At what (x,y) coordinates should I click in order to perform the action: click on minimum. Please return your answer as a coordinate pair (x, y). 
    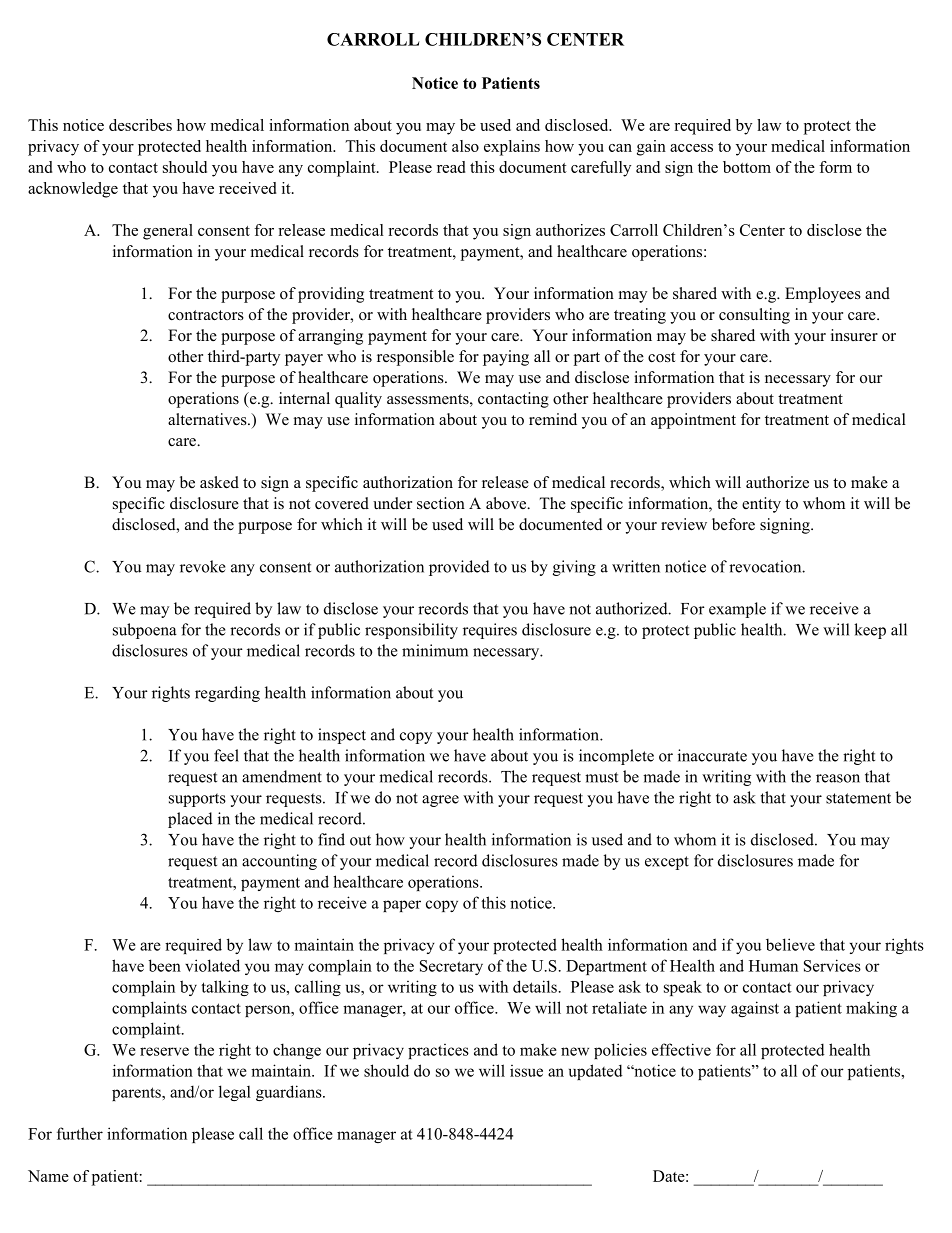
    Looking at the image, I should click on (435, 650).
